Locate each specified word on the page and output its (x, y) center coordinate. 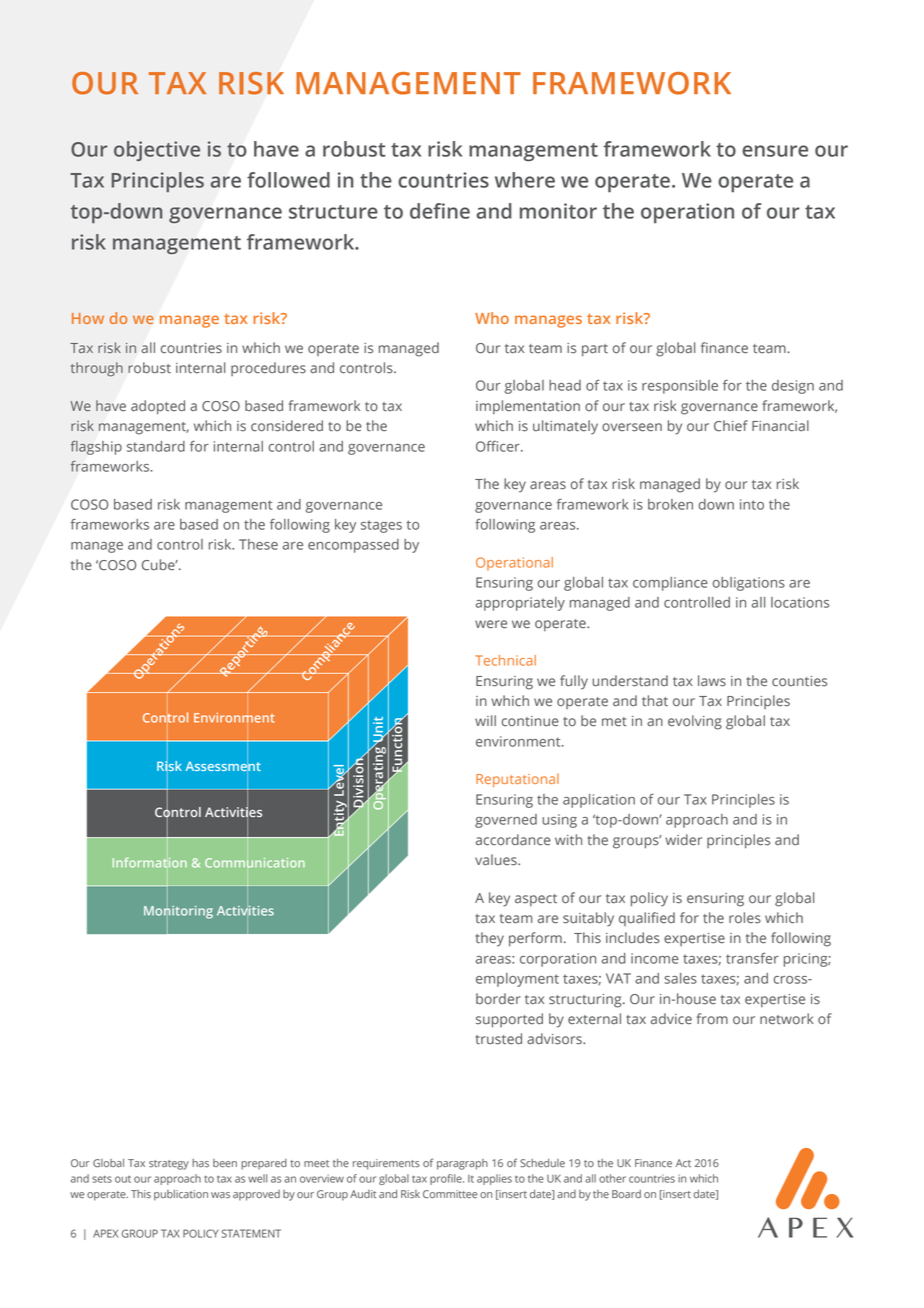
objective (157, 151)
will (485, 720)
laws (712, 681)
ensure (775, 151)
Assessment (223, 766)
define (440, 211)
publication (181, 1195)
